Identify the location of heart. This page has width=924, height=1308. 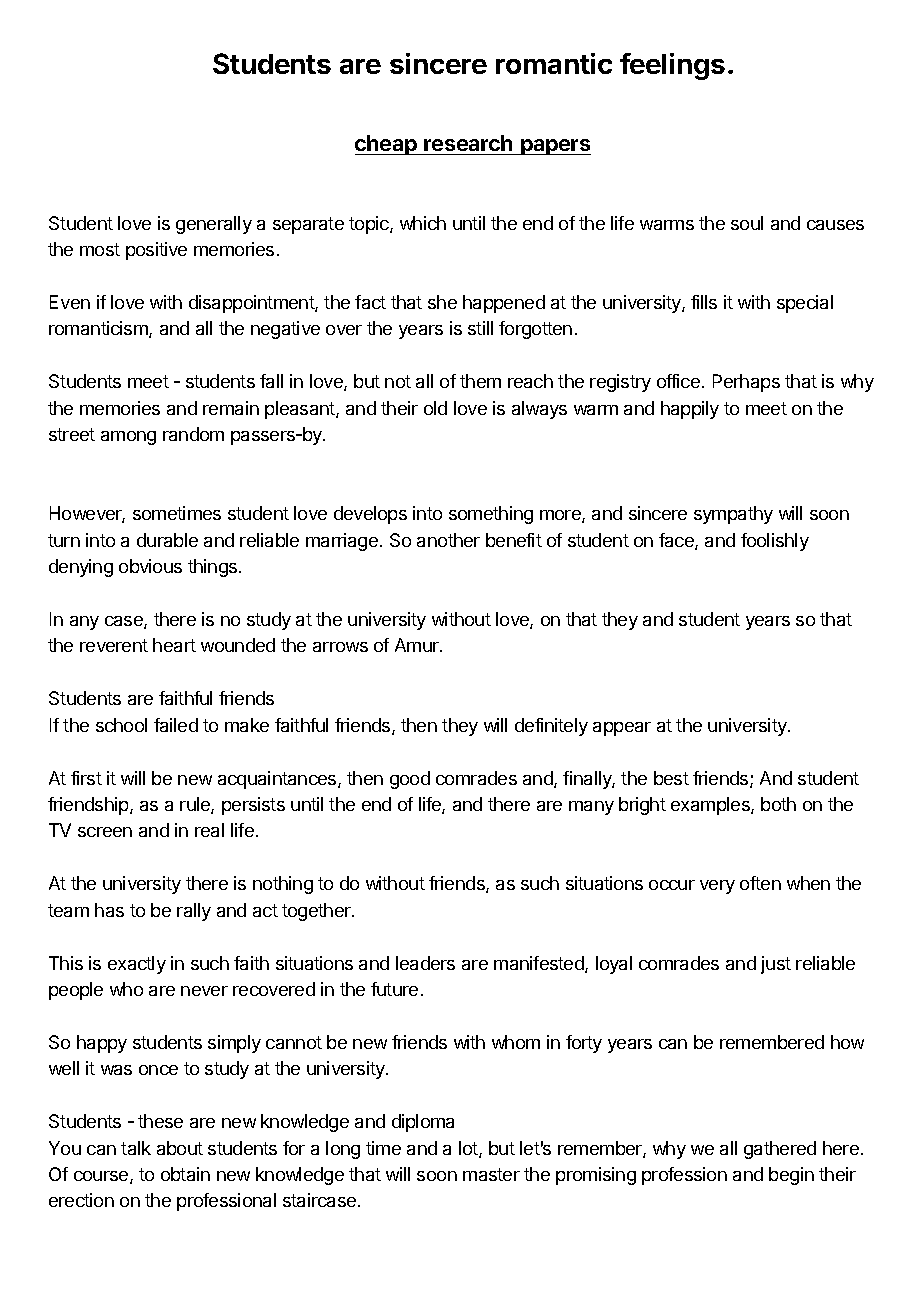
(174, 645).
